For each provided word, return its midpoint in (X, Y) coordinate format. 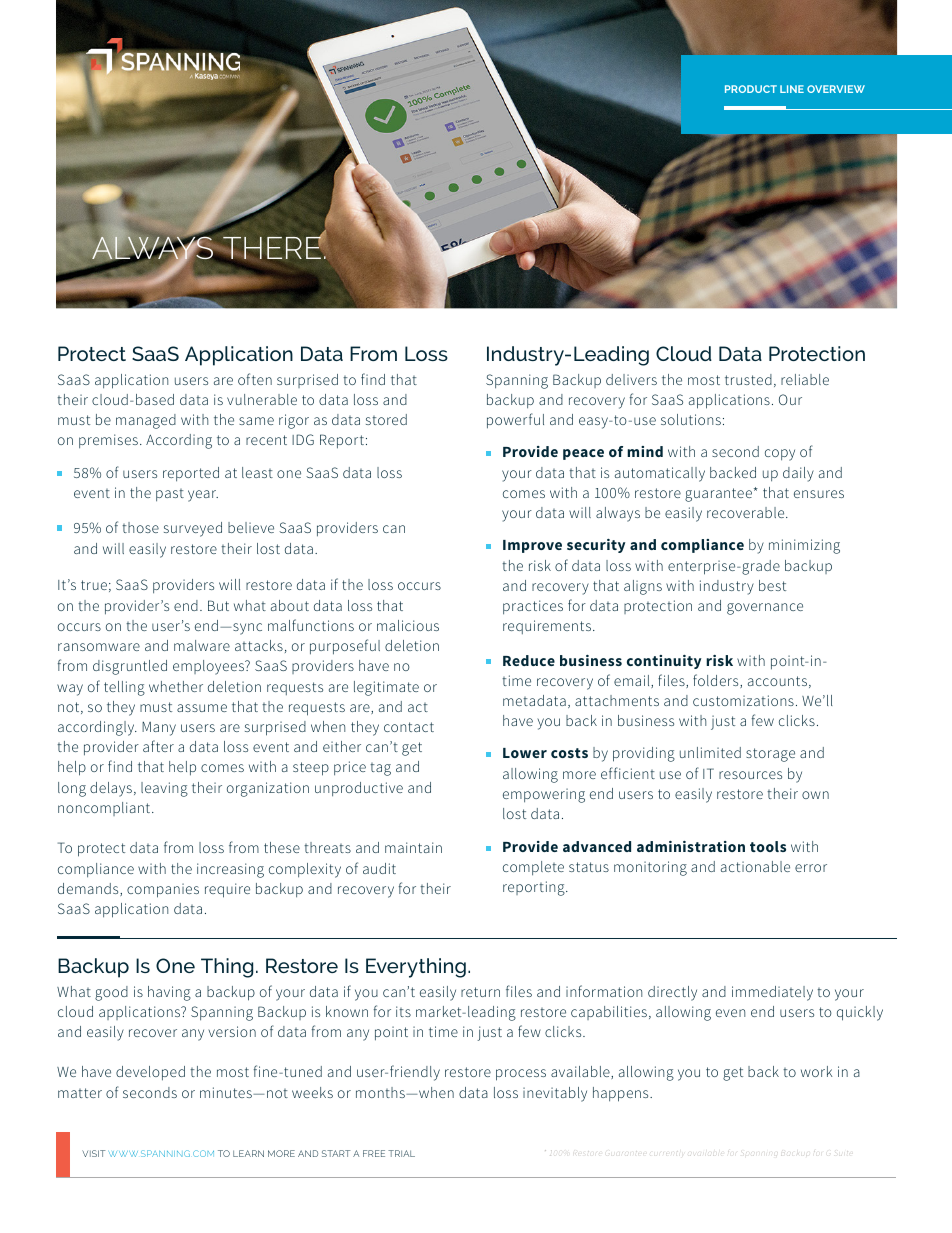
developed (150, 1073)
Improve (532, 546)
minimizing (804, 546)
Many (159, 728)
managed (146, 421)
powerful (515, 421)
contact (409, 727)
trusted (748, 379)
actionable (755, 866)
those (140, 527)
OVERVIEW (836, 89)
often (255, 379)
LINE (792, 89)
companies (163, 890)
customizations (743, 700)
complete (533, 868)
